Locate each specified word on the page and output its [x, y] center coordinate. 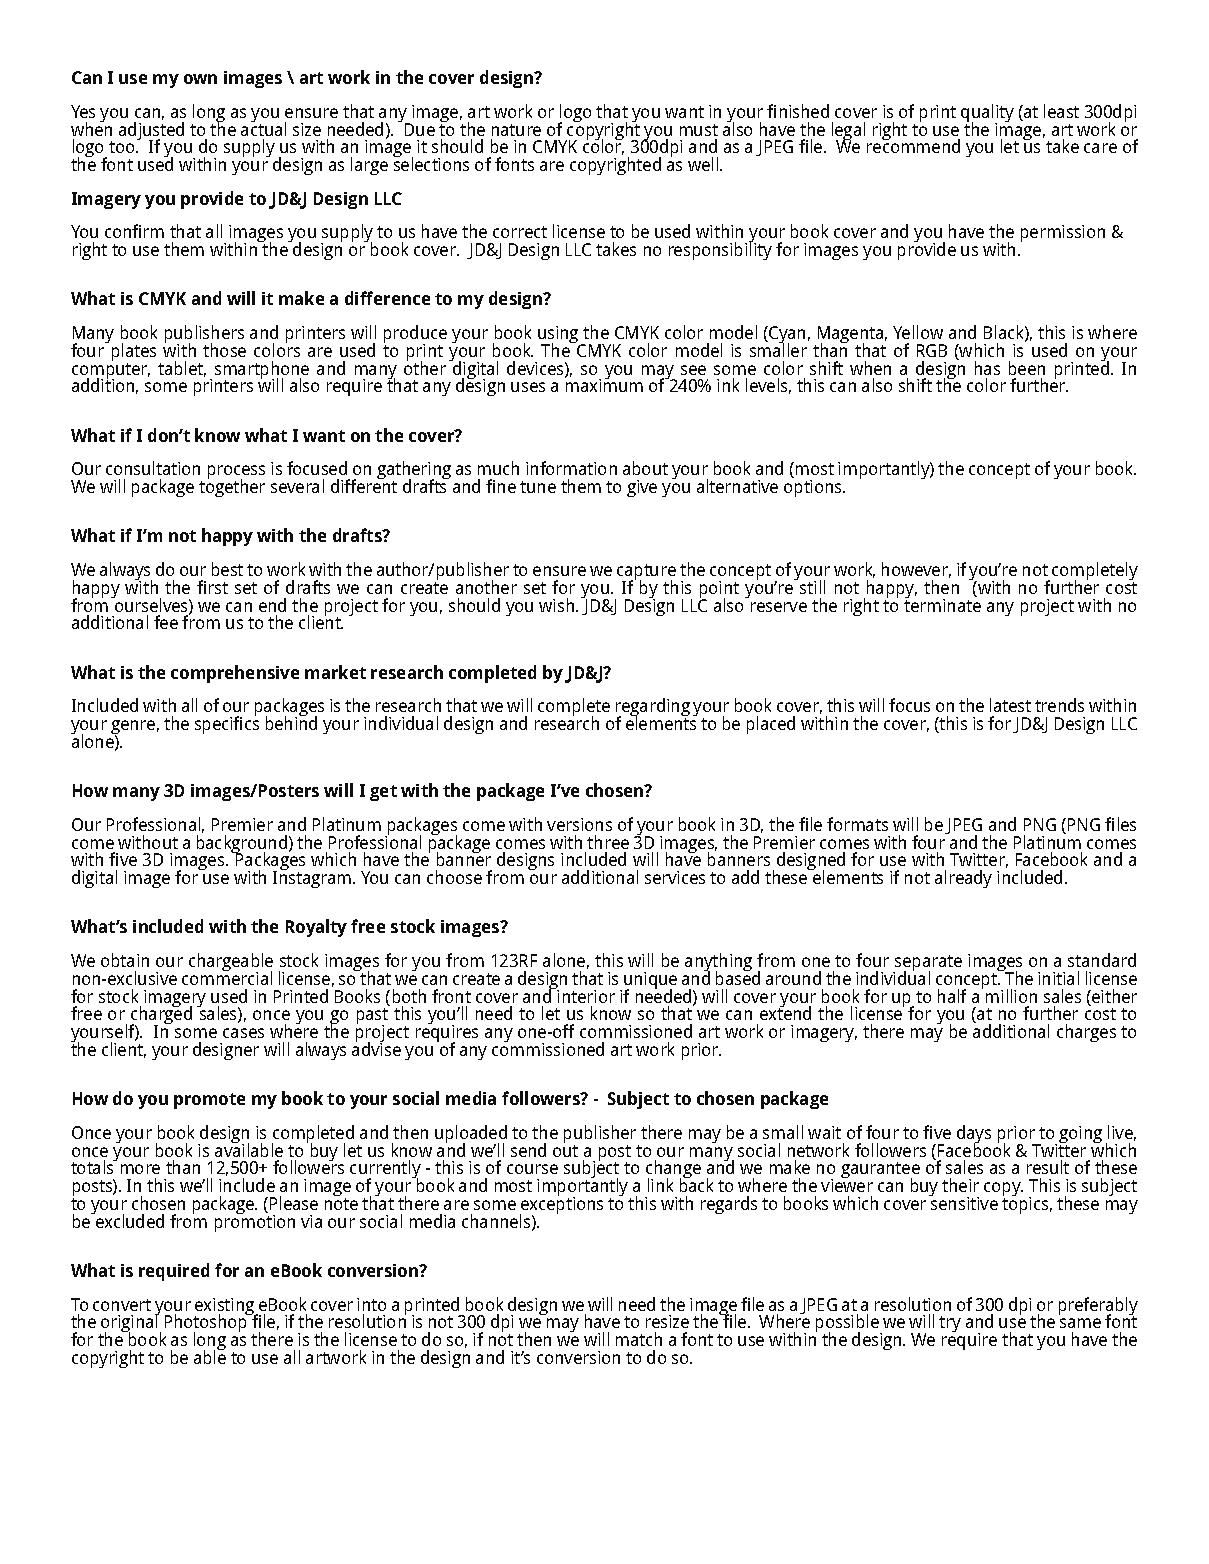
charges [1086, 1033]
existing [226, 1308]
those [224, 350]
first [212, 587]
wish [558, 605]
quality [987, 114]
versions [579, 824]
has [987, 368]
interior [586, 996]
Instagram [313, 878]
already [963, 879]
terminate [942, 604]
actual [263, 128]
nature [516, 130]
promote [209, 1101]
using [559, 336]
